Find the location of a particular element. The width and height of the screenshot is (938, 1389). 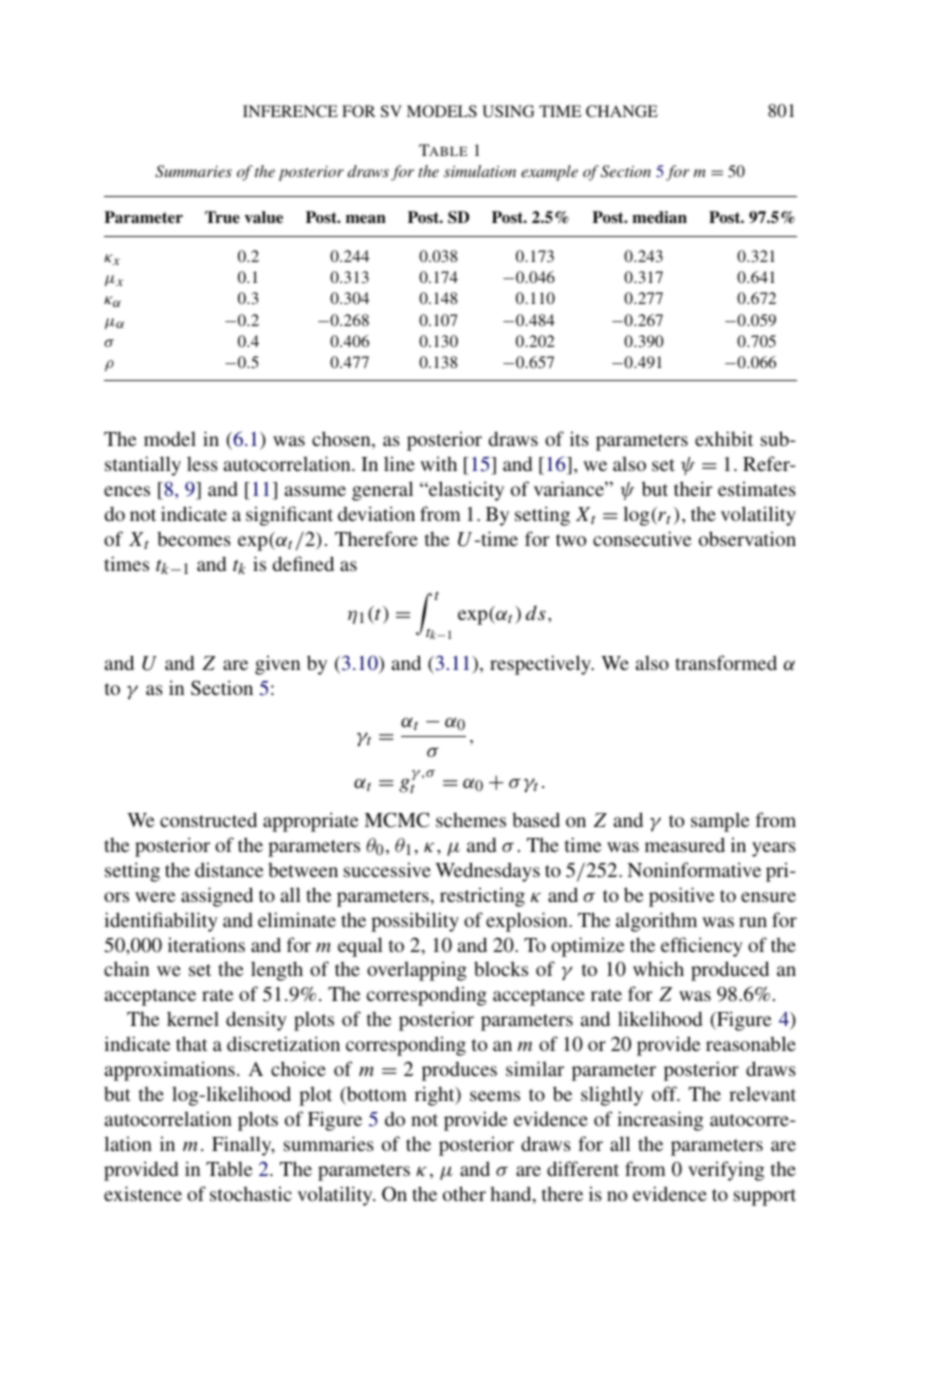

respectively is located at coordinates (541, 665).
